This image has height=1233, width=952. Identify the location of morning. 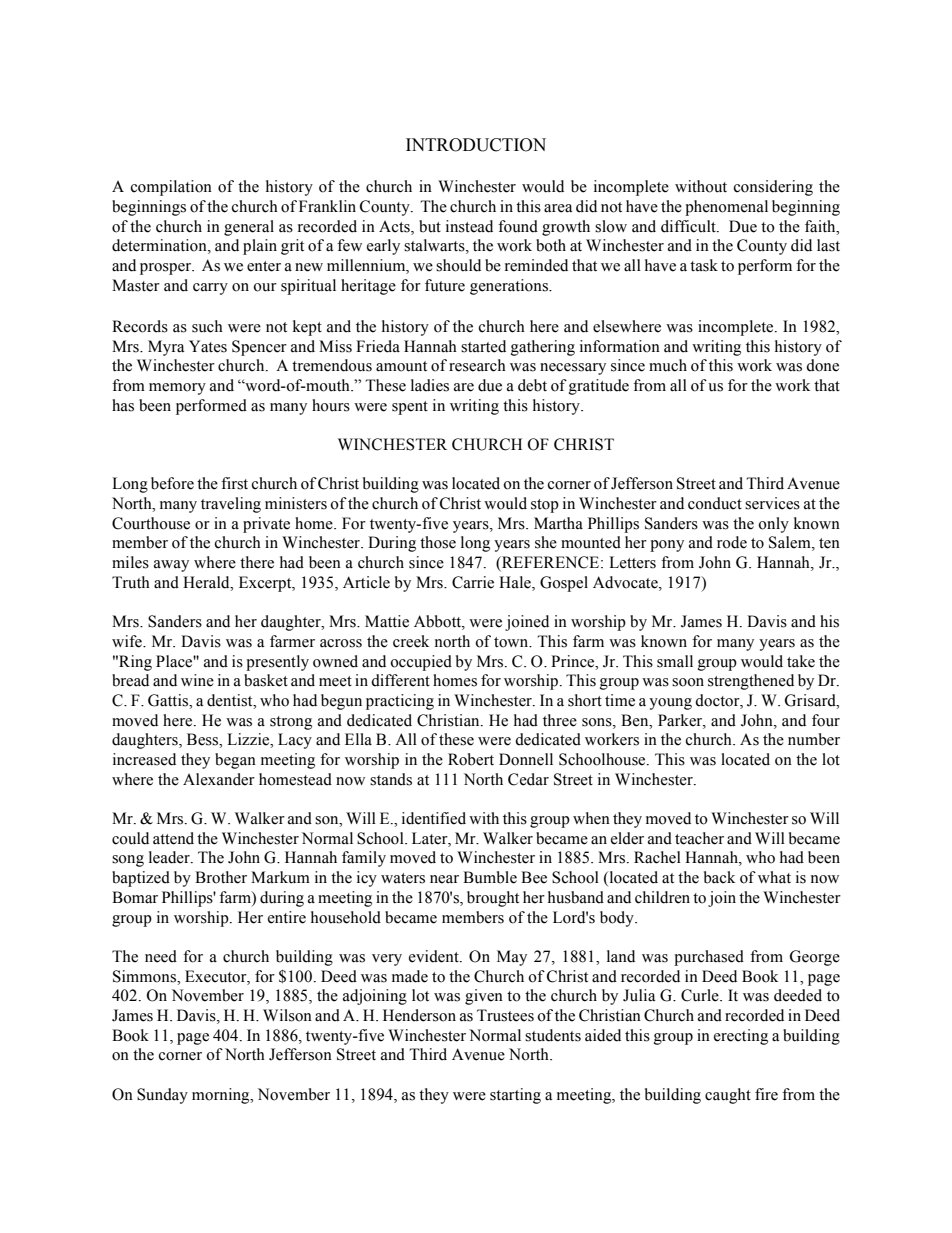
(222, 1096).
